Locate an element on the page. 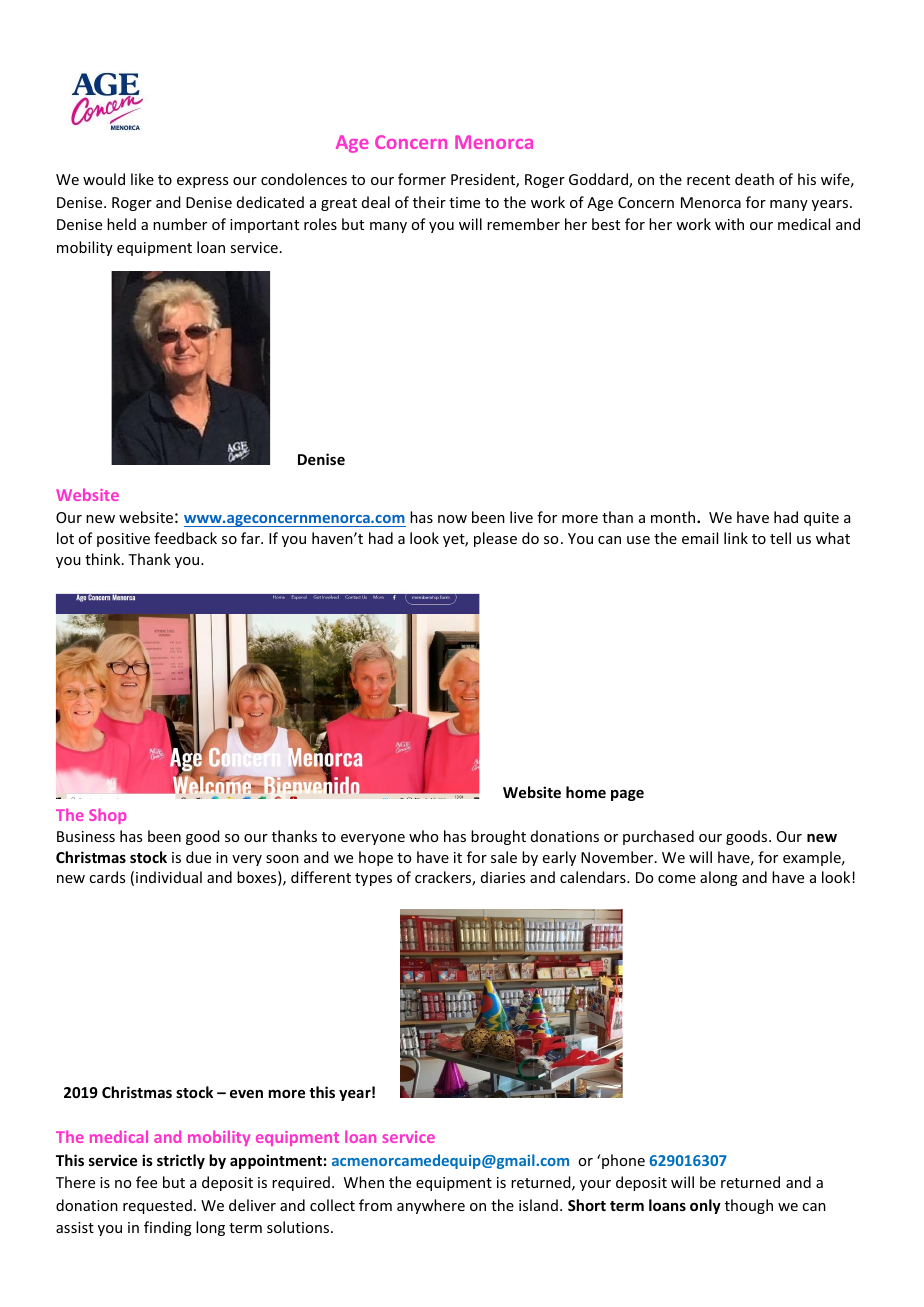 This document has height=1307, width=924. come is located at coordinates (677, 879).
